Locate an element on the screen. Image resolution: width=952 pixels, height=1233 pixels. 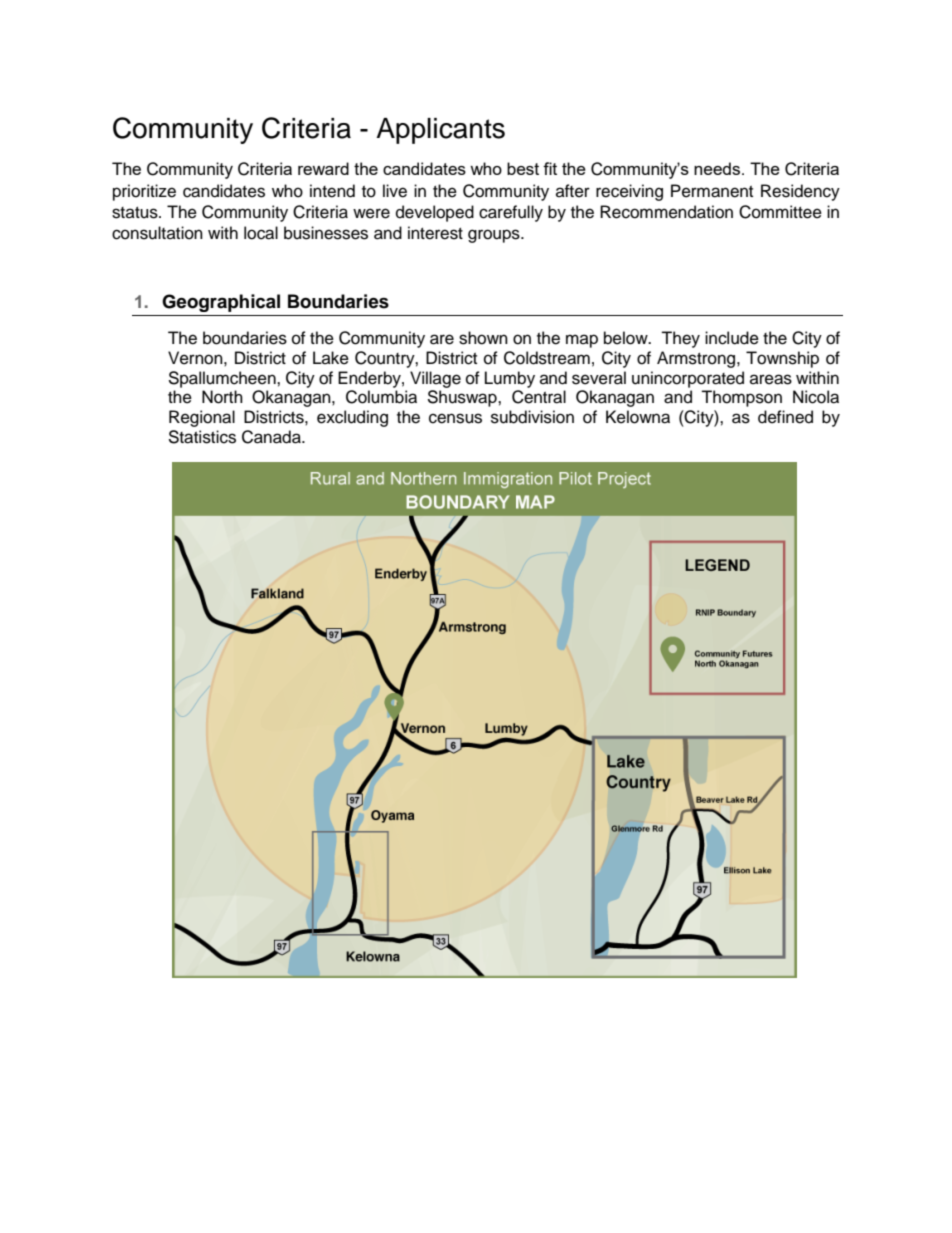
Geographical is located at coordinates (221, 303).
